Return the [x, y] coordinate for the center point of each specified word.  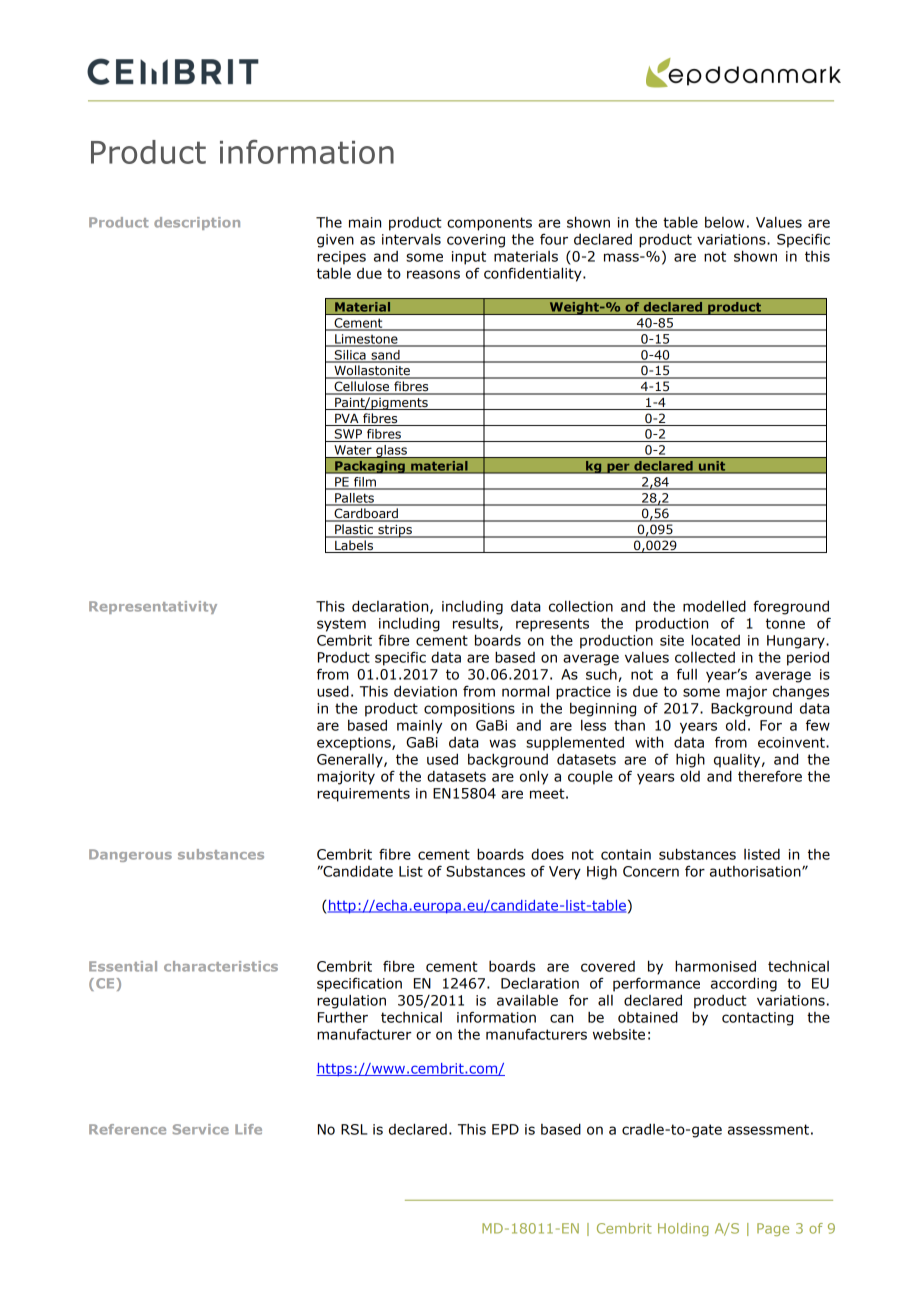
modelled [714, 606]
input [469, 258]
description [197, 223]
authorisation [756, 871]
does [547, 854]
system [341, 625]
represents [552, 625]
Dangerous [130, 855]
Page [773, 1229]
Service [201, 1129]
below [724, 222]
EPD [505, 1129]
